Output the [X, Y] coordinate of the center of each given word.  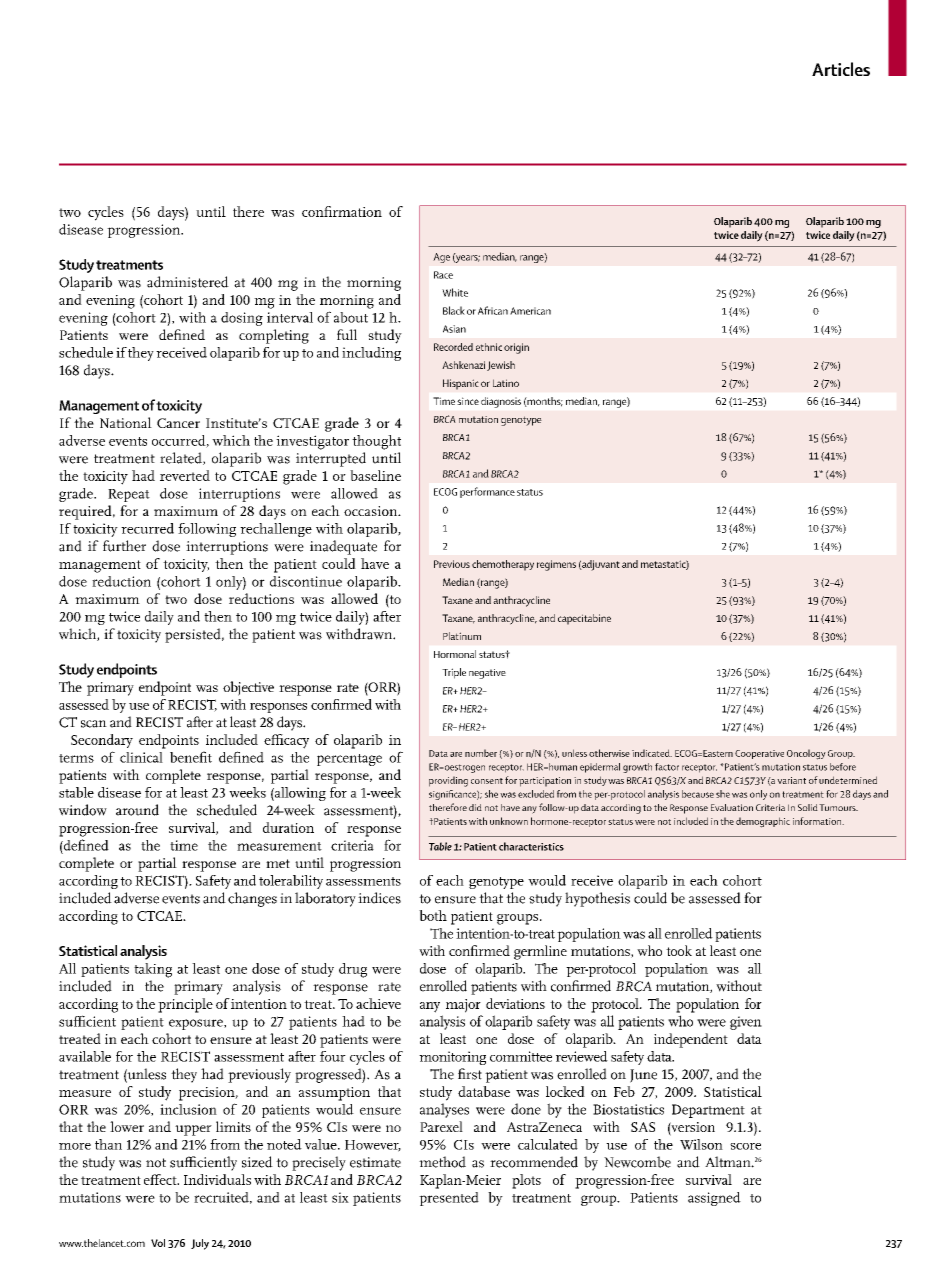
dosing [242, 319]
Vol [158, 1243]
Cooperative [759, 754]
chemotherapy [503, 565]
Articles [841, 69]
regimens [556, 565]
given [746, 1023]
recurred [147, 528]
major [463, 1006]
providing [448, 781]
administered [188, 282]
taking [153, 970]
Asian [454, 329]
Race [443, 275]
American [530, 311]
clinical [141, 757]
